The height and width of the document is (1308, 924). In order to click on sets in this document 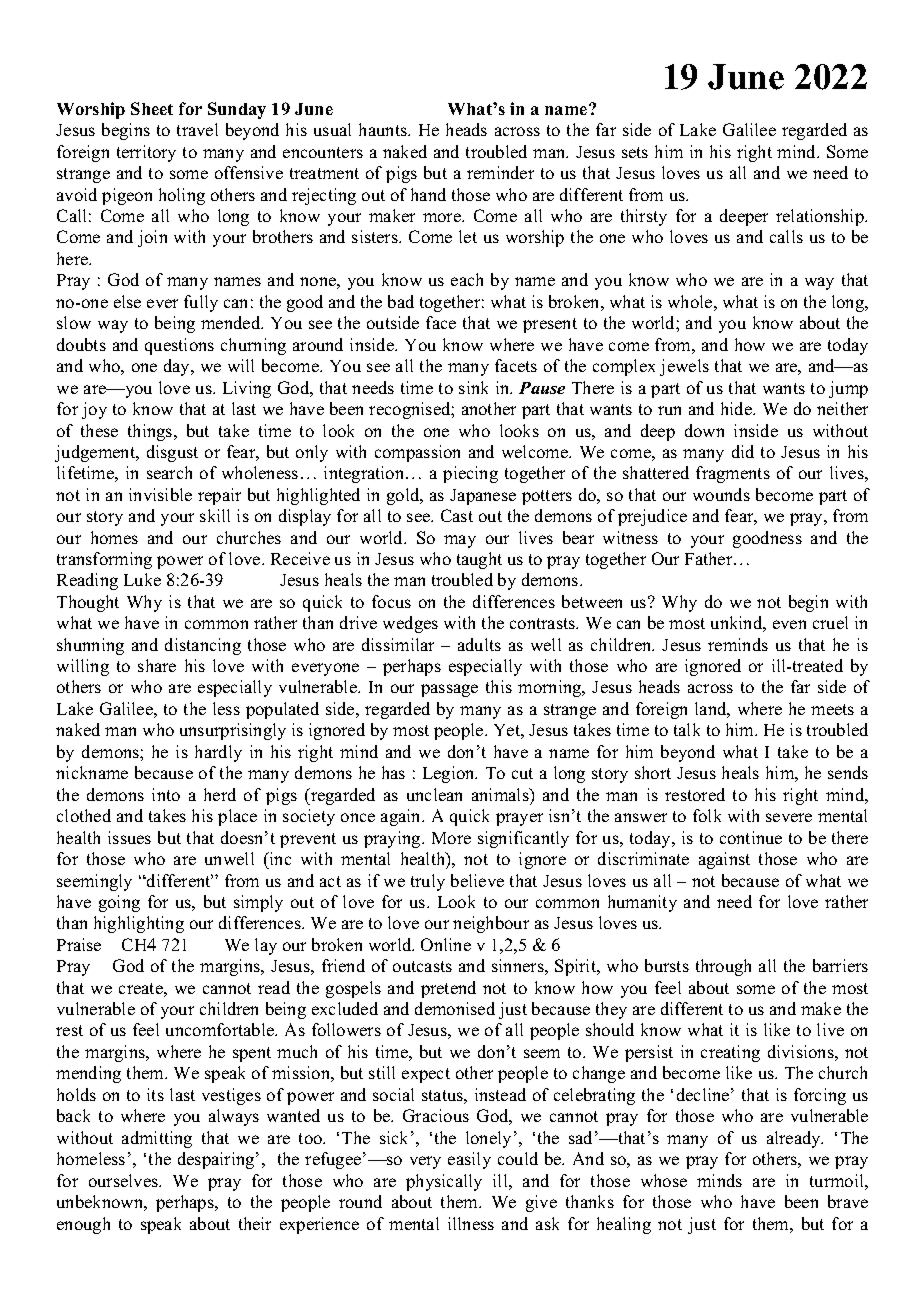, I will do `click(635, 152)`.
